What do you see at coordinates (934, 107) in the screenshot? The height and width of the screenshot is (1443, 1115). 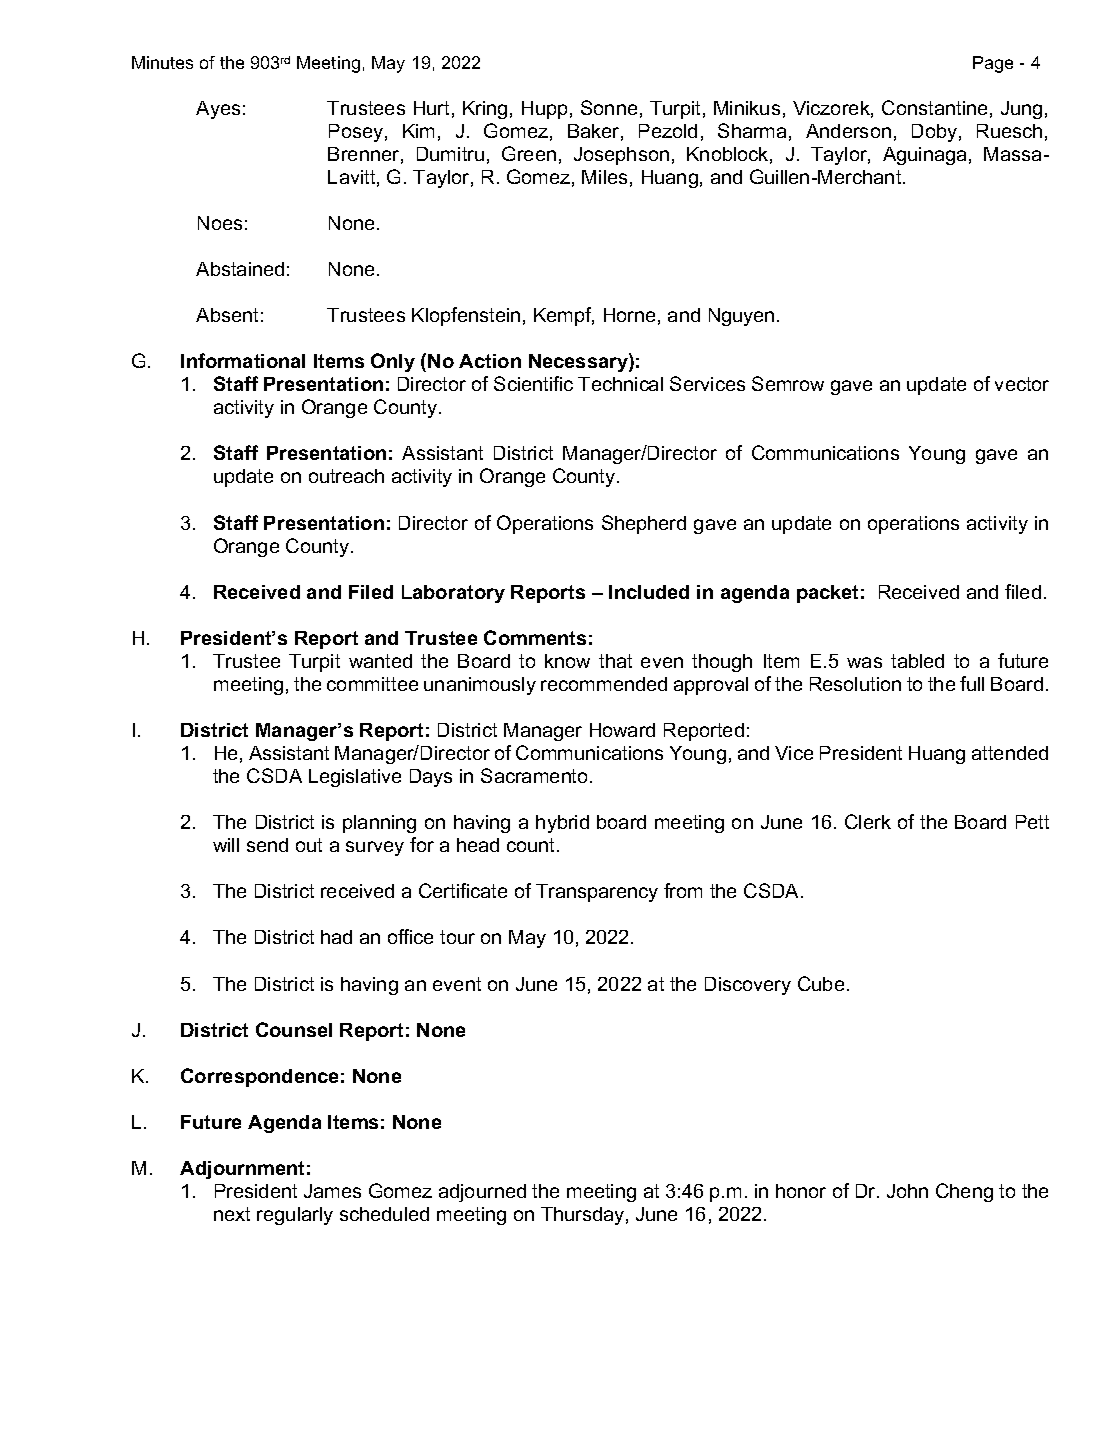 I see `Constantine` at bounding box center [934, 107].
